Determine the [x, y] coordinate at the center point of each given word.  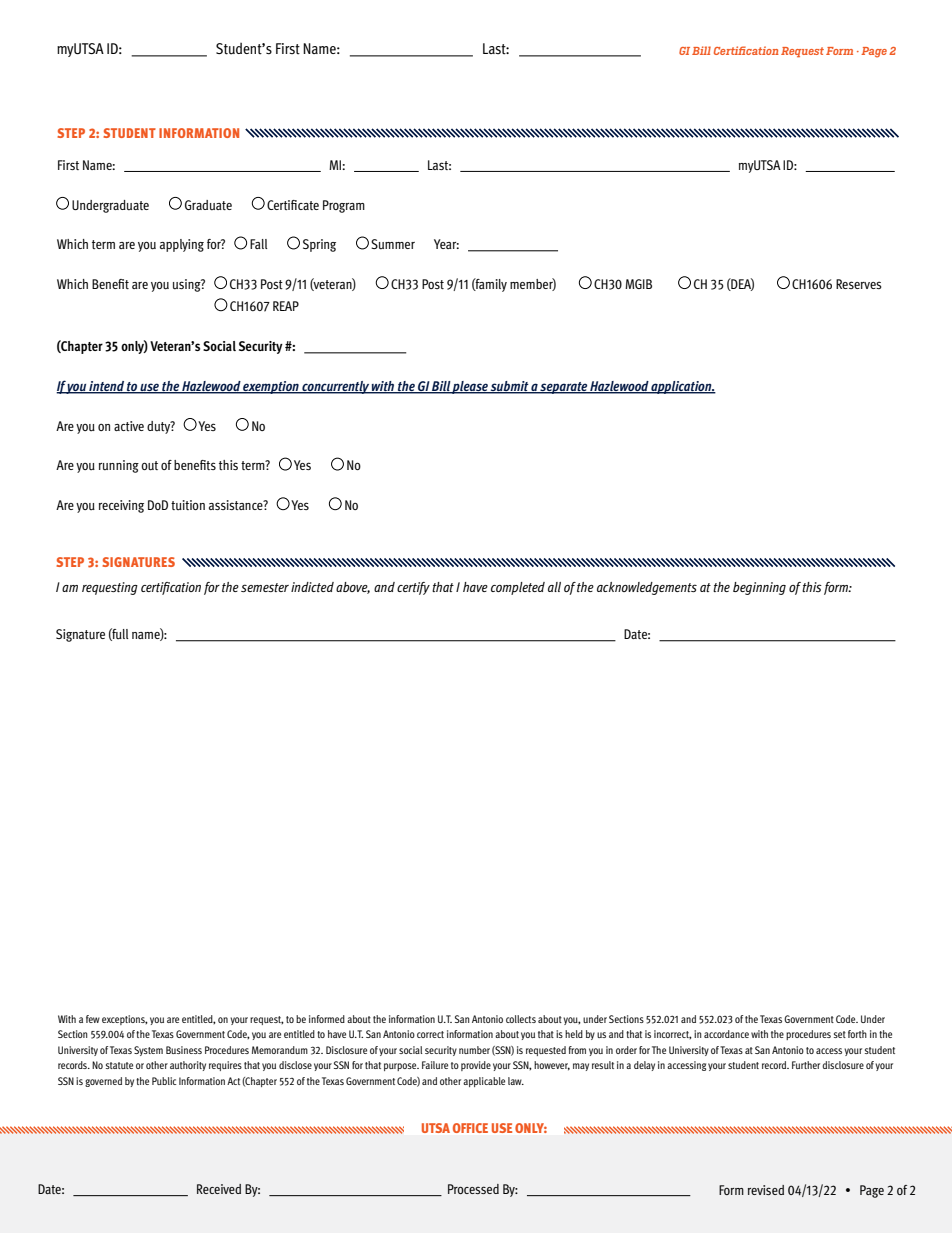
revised [766, 1190]
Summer [393, 244]
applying [182, 245]
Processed [473, 1189]
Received [219, 1189]
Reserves [859, 284]
